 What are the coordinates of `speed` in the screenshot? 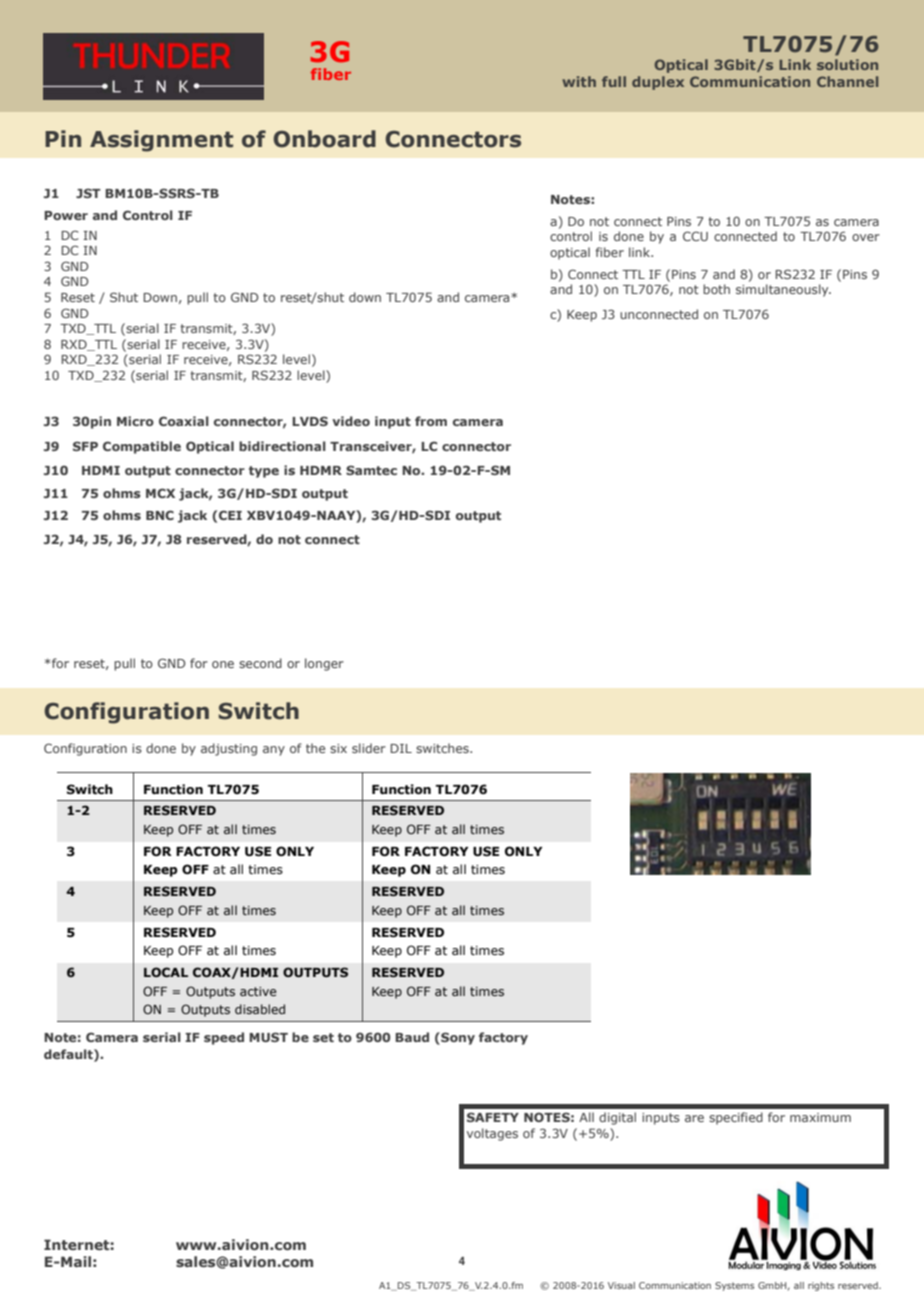 It's located at (224, 1038).
